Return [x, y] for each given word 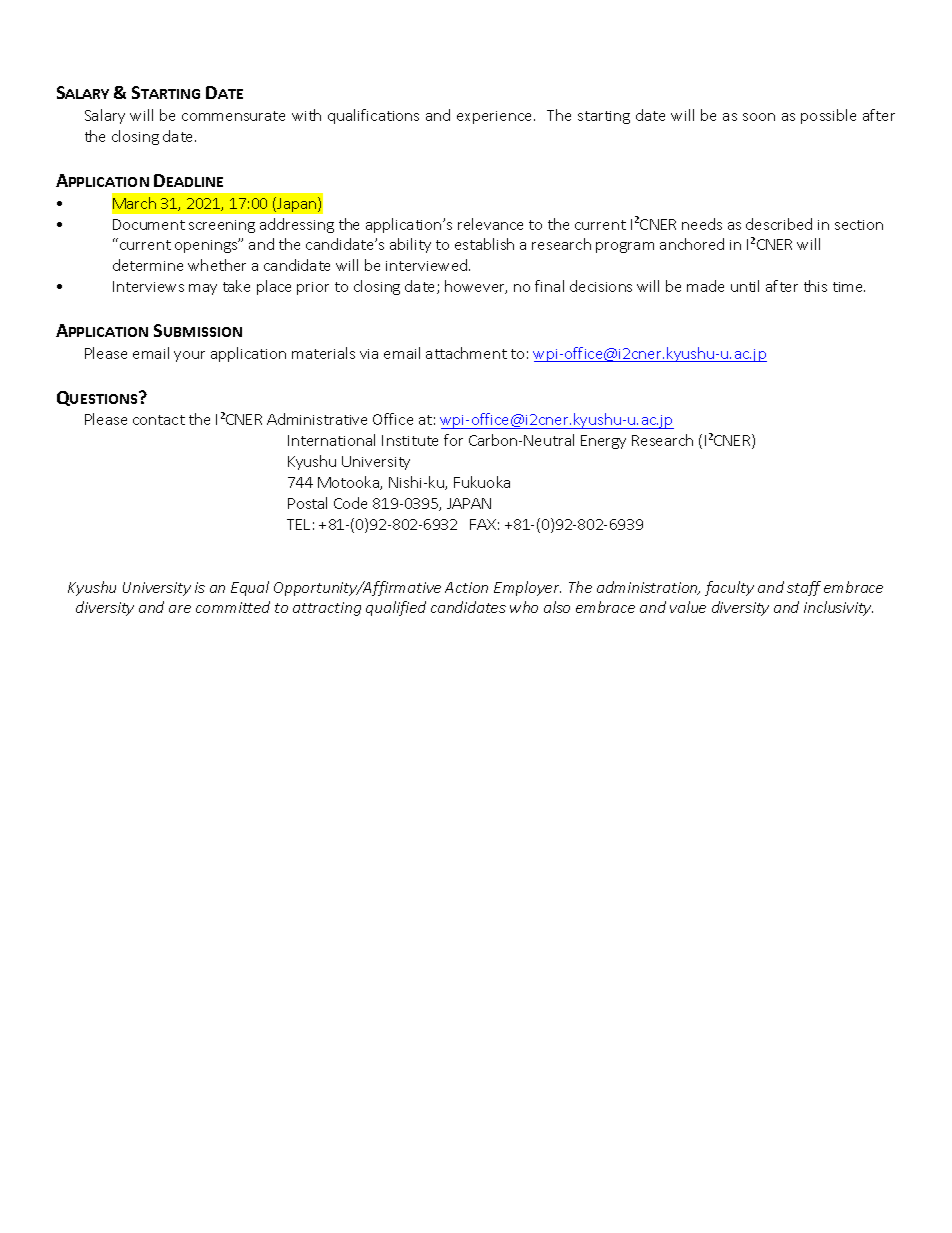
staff [804, 588]
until [745, 286]
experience [496, 117]
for [453, 440]
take [236, 286]
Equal [250, 588]
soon [759, 117]
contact [159, 420]
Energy [603, 442]
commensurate [233, 116]
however [476, 287]
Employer [527, 588]
